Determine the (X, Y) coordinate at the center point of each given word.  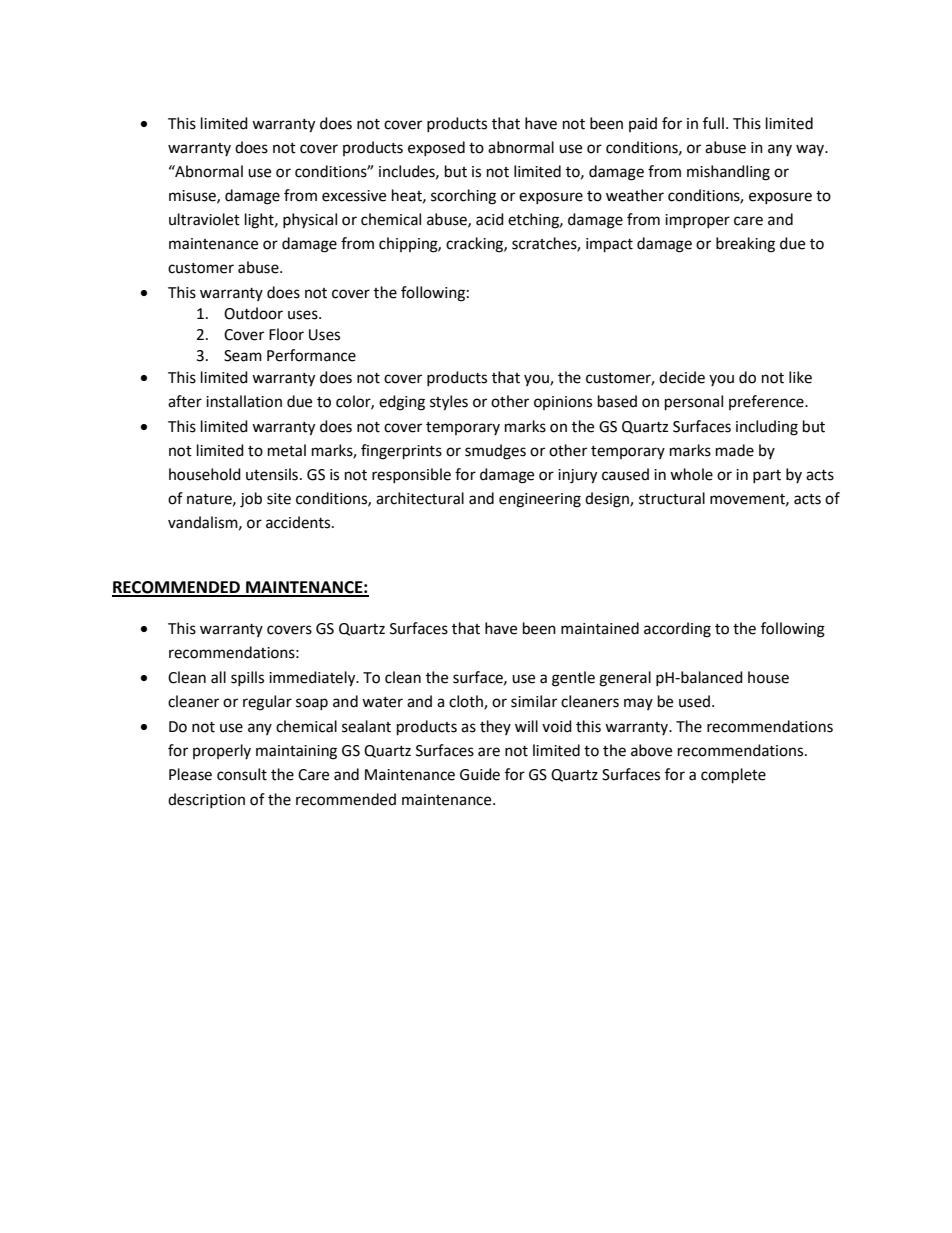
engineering (540, 500)
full (713, 123)
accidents (299, 522)
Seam (243, 356)
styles (449, 403)
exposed (436, 148)
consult (242, 774)
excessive (354, 196)
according (677, 630)
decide (682, 377)
